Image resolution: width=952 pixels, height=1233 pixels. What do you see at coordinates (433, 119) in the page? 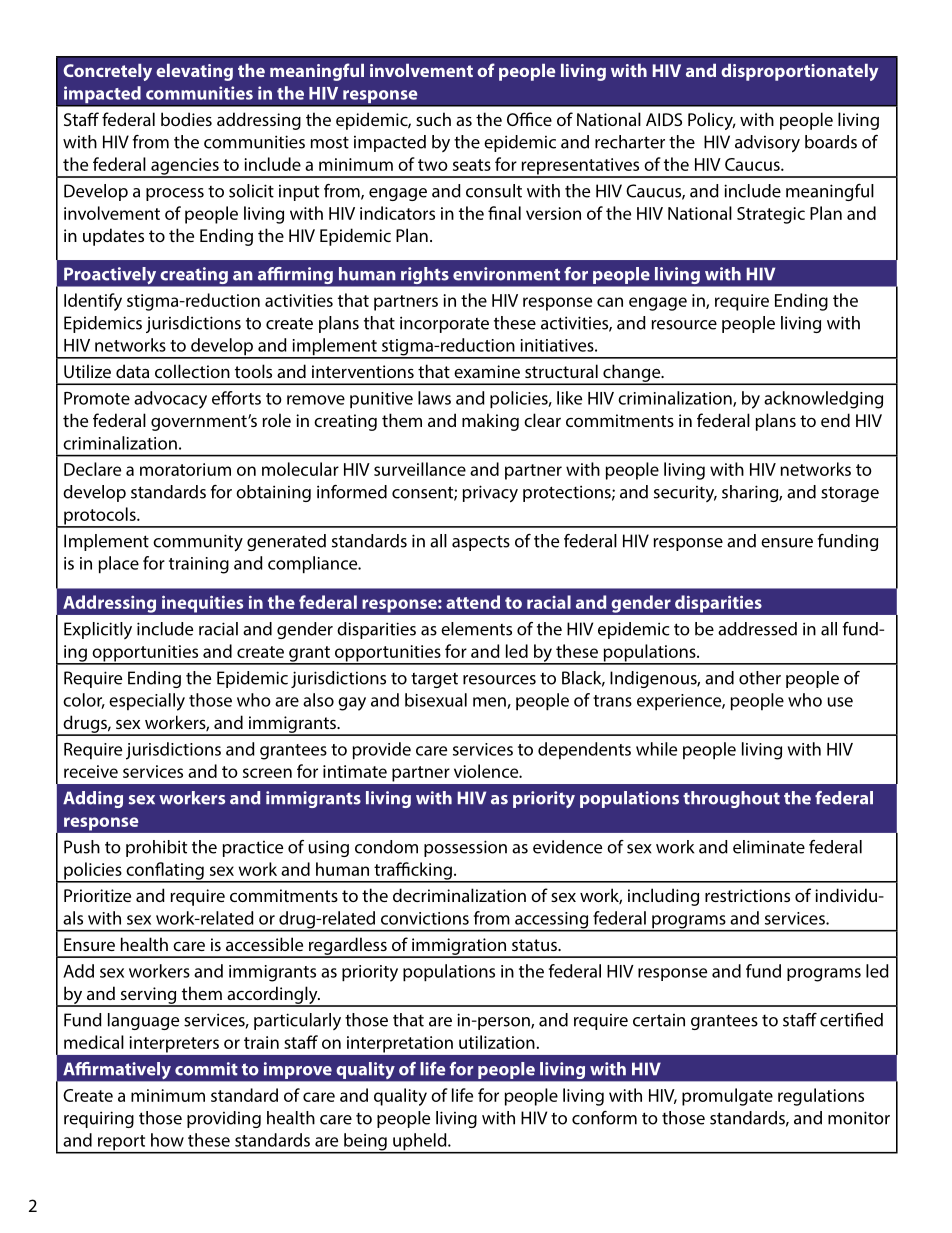
I see `such` at bounding box center [433, 119].
